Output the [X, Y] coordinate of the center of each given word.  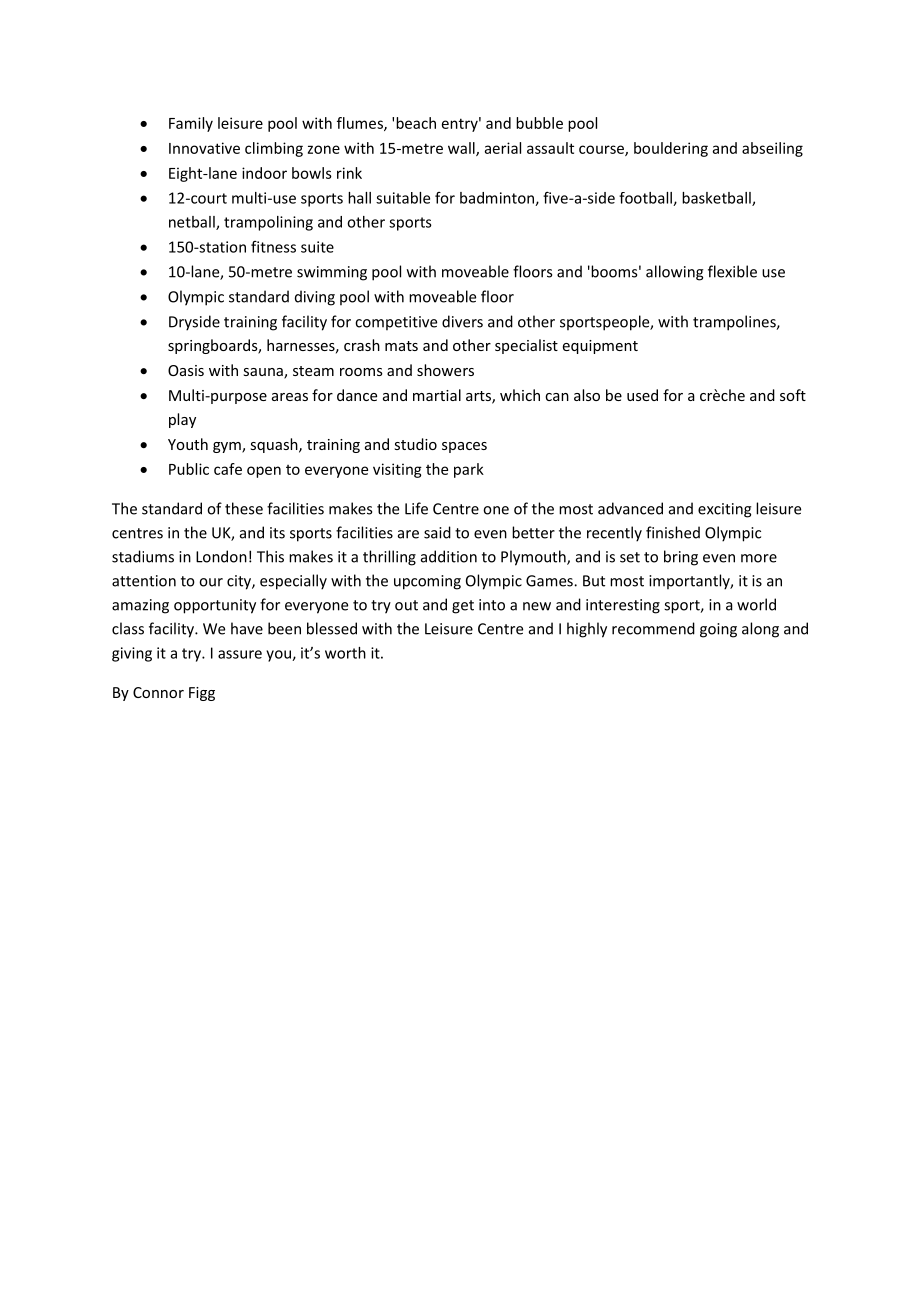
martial [437, 395]
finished [673, 532]
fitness [273, 247]
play [182, 420]
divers [462, 321]
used [642, 395]
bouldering [671, 149]
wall [462, 149]
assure [240, 654]
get [463, 607]
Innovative [204, 148]
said [437, 532]
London [221, 556]
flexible [732, 271]
